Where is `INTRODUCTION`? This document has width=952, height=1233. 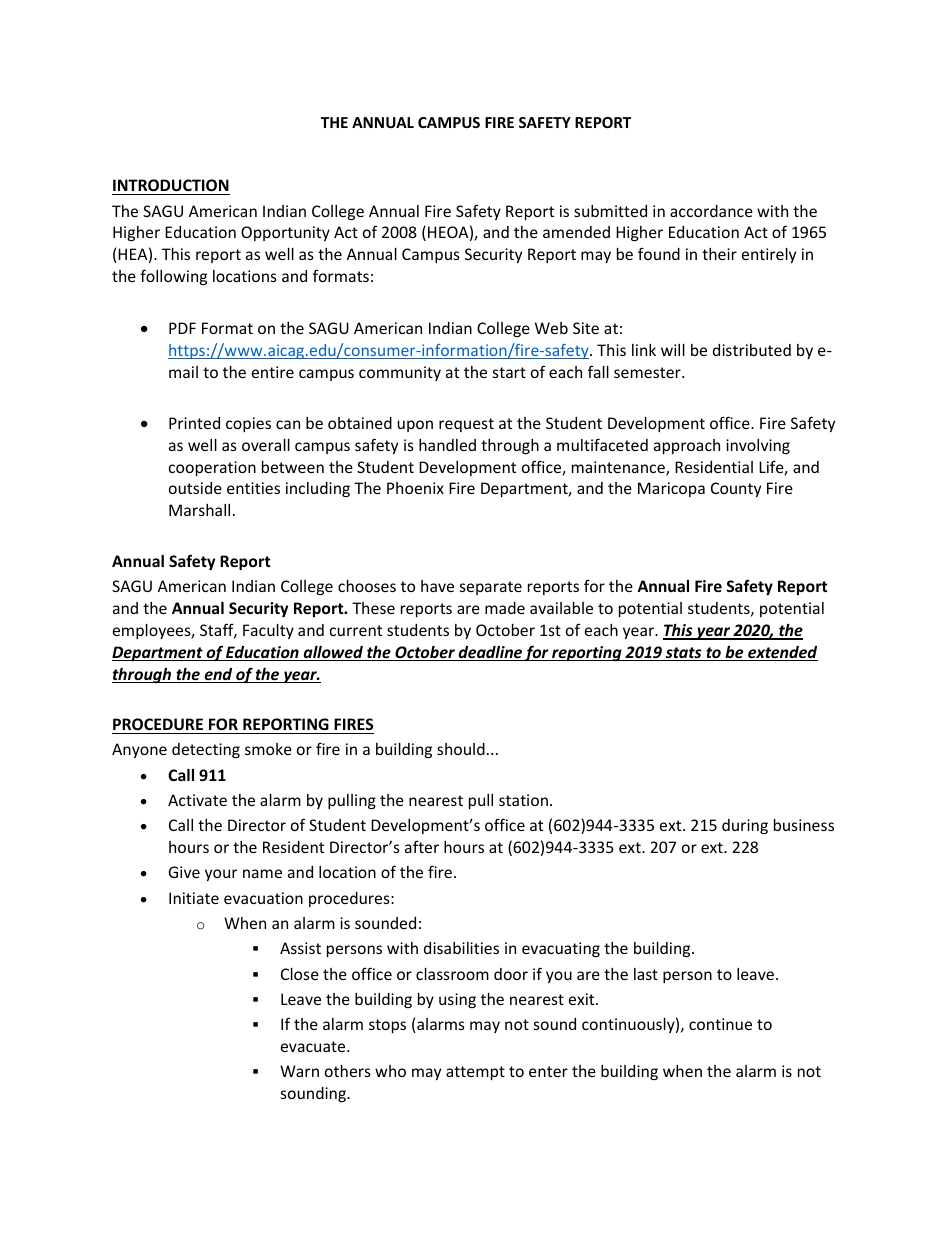
INTRODUCTION is located at coordinates (171, 187).
